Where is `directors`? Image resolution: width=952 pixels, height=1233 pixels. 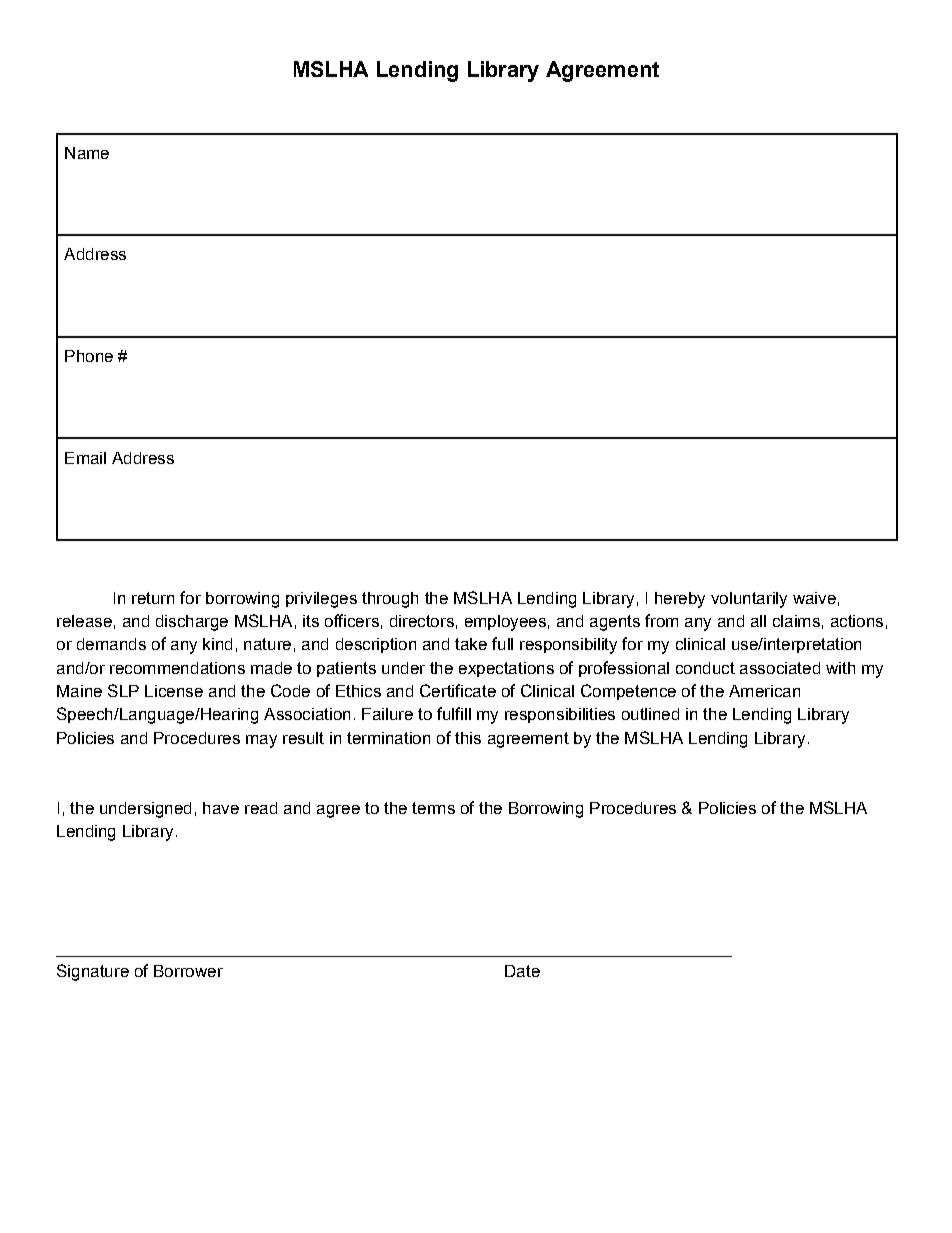
directors is located at coordinates (422, 621).
